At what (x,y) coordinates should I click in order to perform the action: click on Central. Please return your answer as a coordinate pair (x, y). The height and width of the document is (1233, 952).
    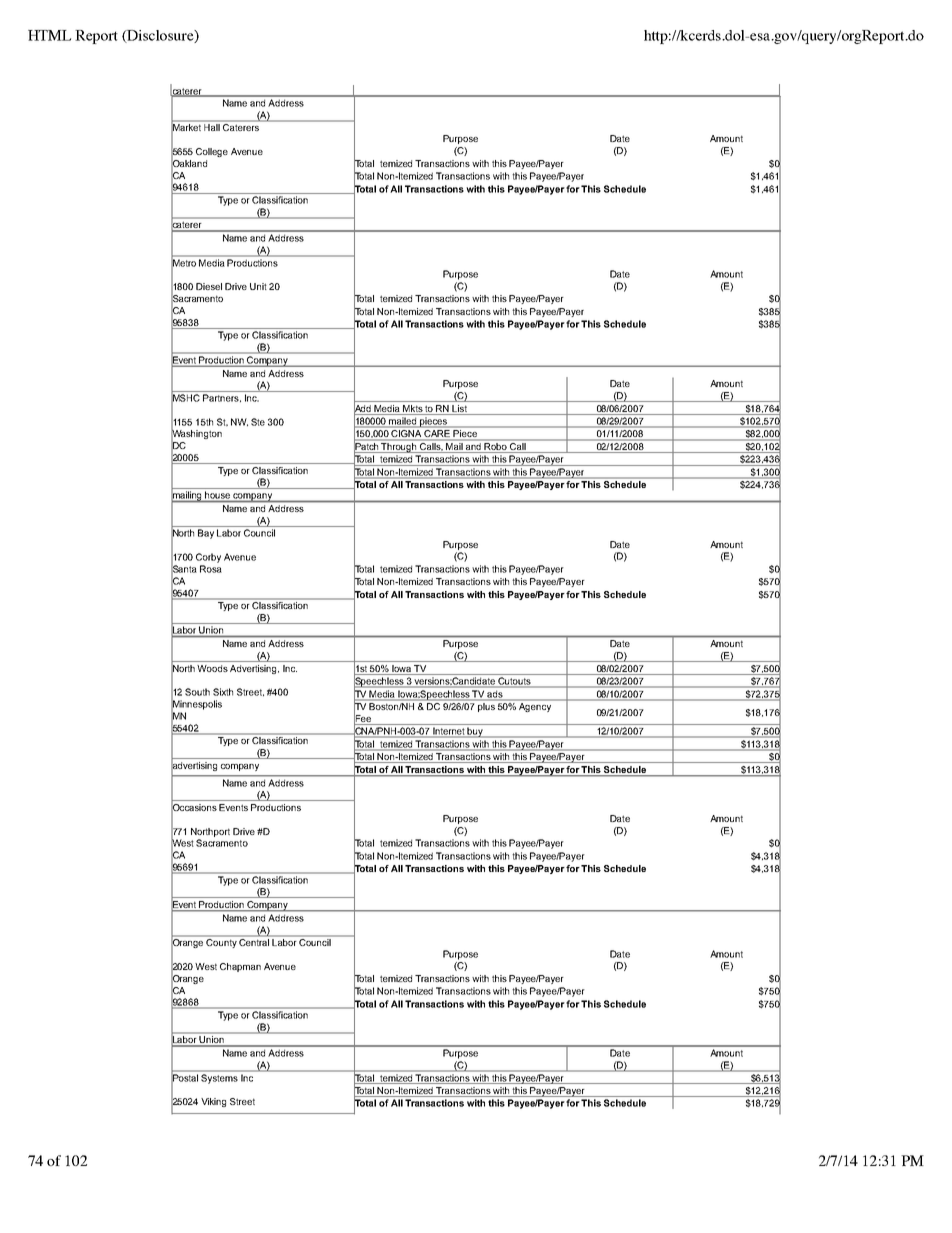
    Looking at the image, I should click on (254, 942).
